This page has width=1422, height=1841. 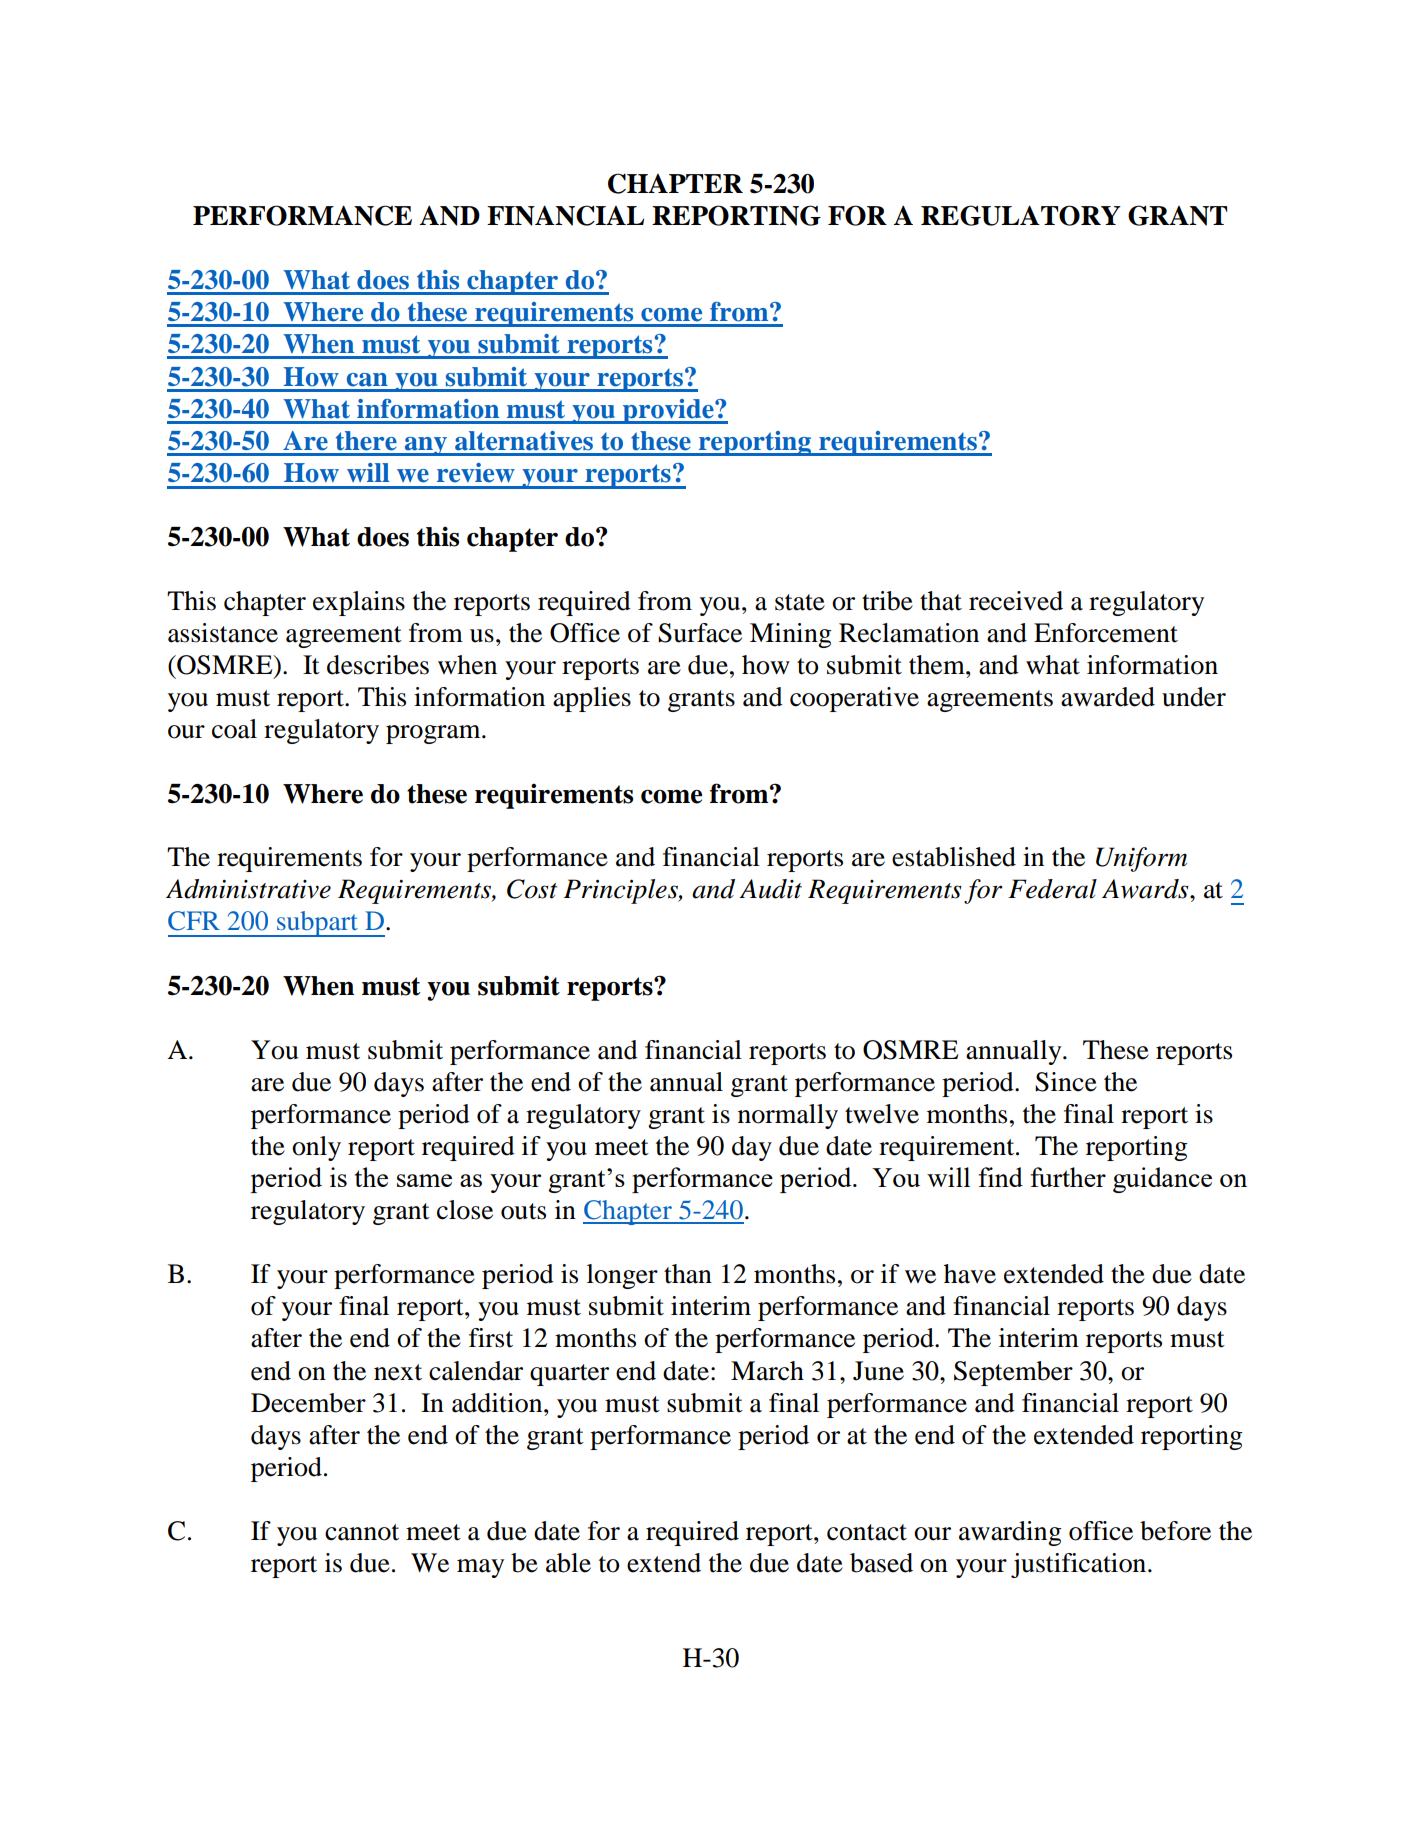 I want to click on received, so click(x=1016, y=601).
